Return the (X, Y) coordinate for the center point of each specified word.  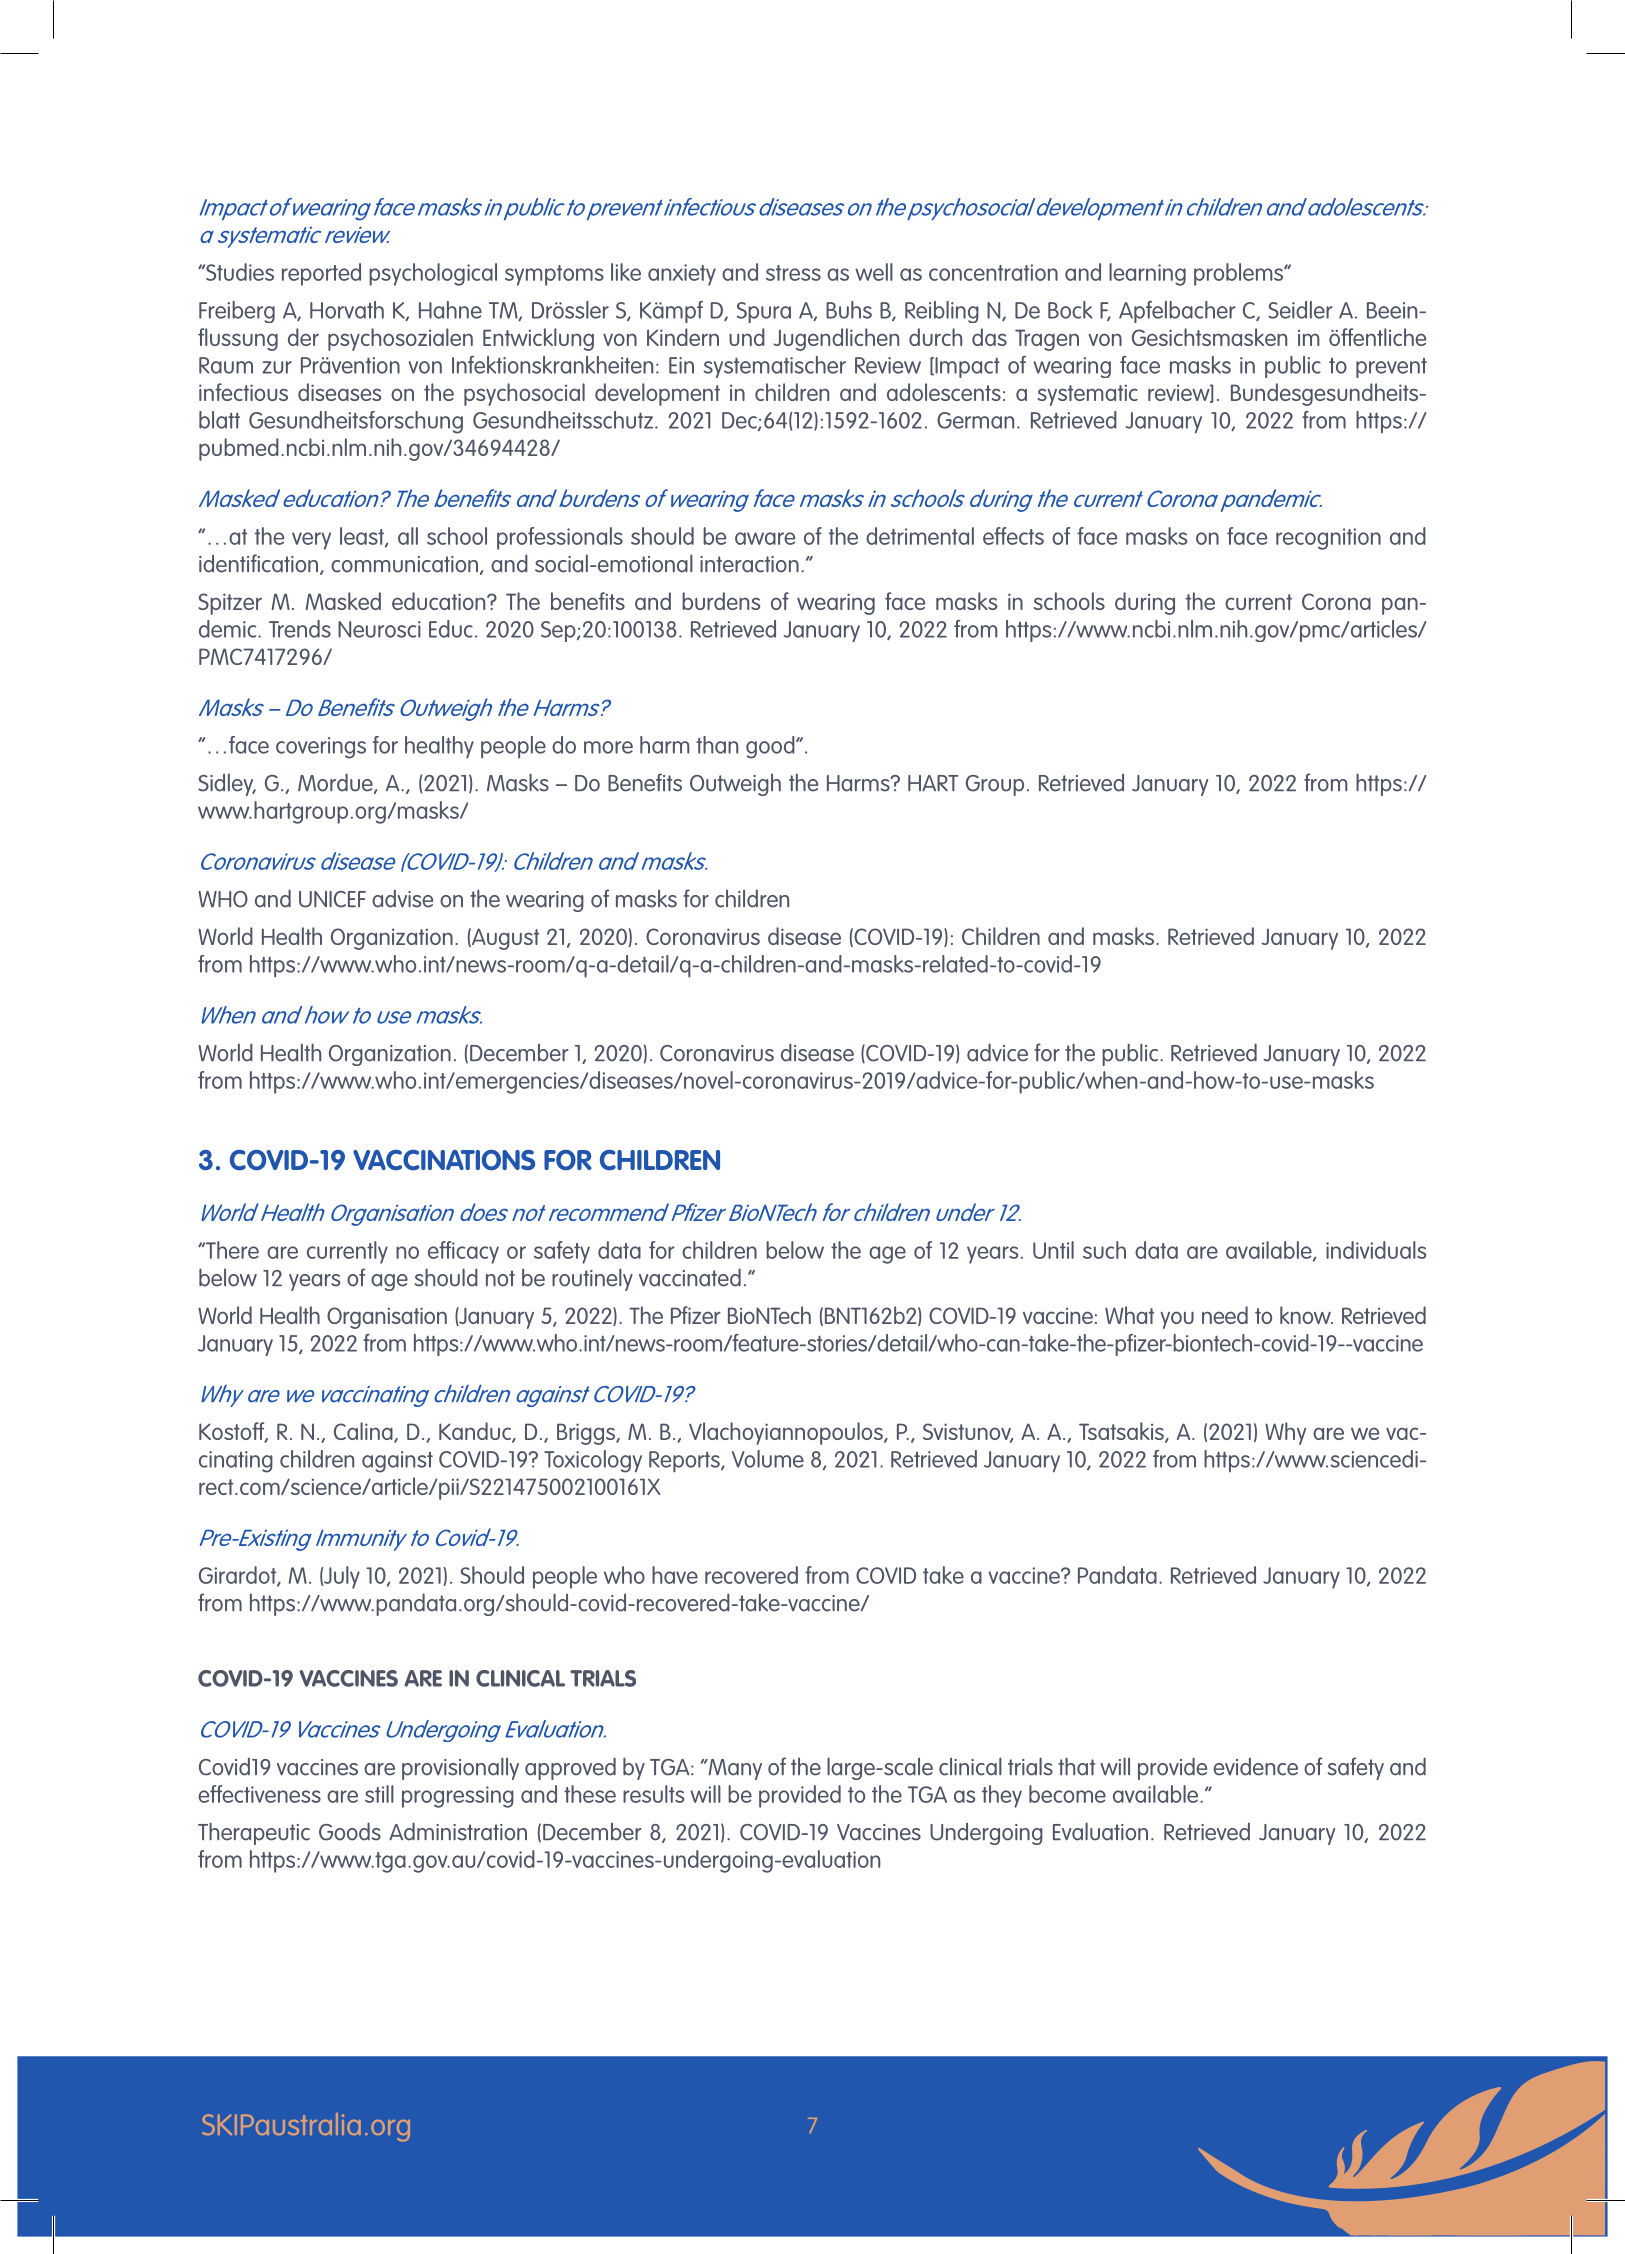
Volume (768, 1459)
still (379, 1794)
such (1104, 1250)
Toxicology (593, 1461)
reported (321, 274)
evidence (1255, 1766)
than (717, 745)
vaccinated (690, 1277)
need (1225, 1315)
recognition (1328, 539)
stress (793, 273)
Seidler (1300, 310)
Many (734, 1769)
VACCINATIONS (444, 1160)
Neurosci (379, 629)
